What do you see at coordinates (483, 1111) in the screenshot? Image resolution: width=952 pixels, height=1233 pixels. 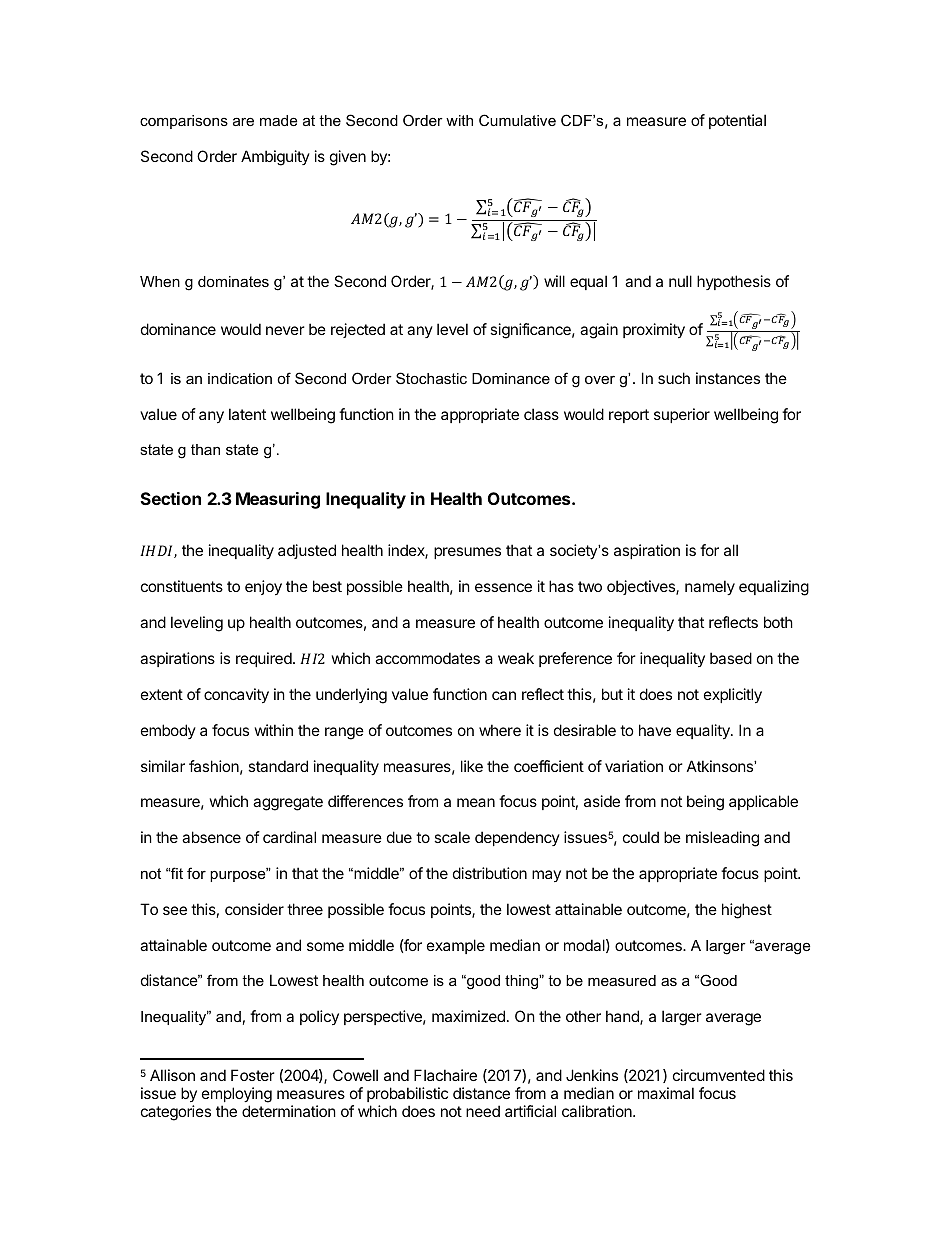 I see `need` at bounding box center [483, 1111].
